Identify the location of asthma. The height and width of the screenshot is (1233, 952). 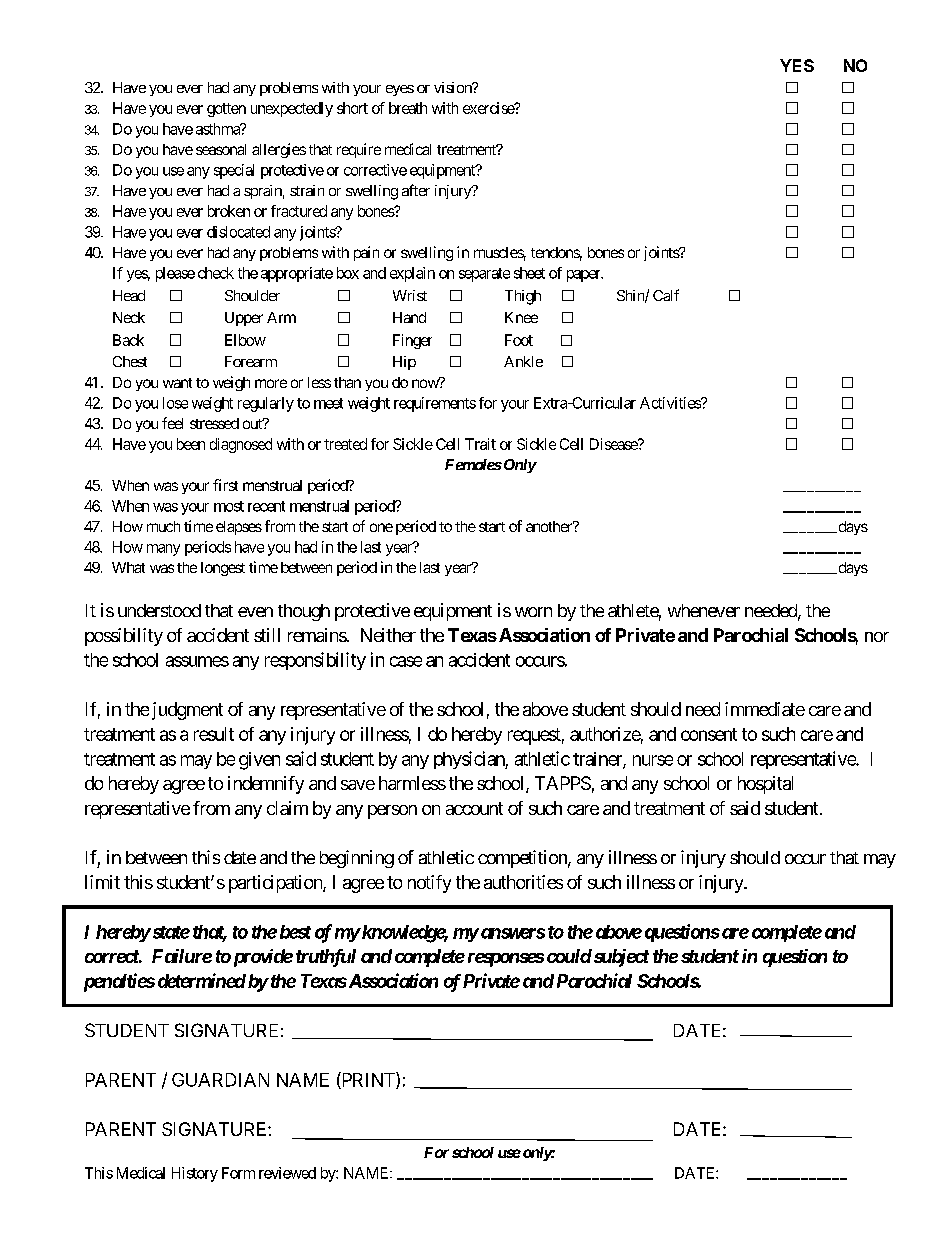
(219, 129).
